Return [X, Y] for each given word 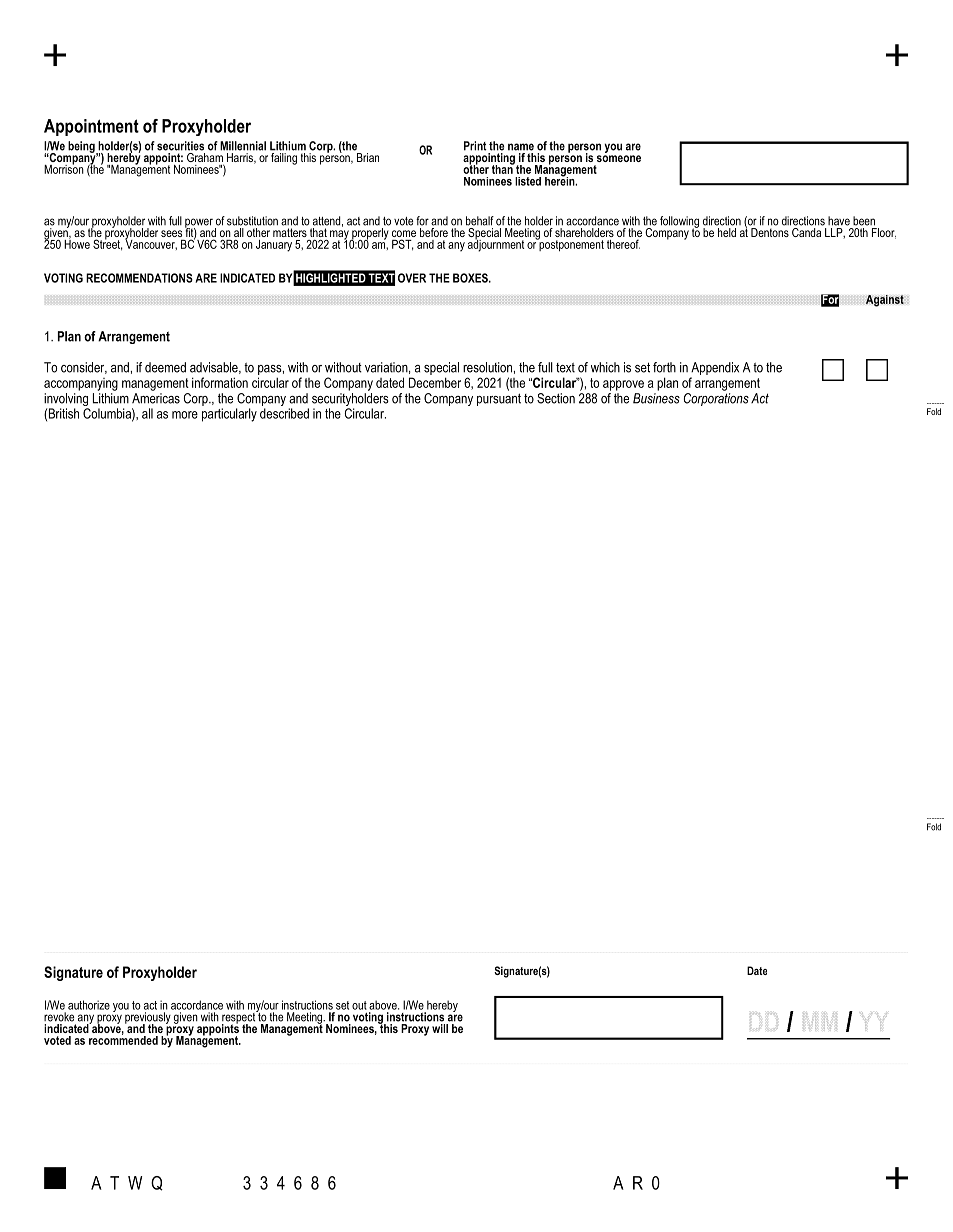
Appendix [715, 368]
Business [656, 397]
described [284, 413]
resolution [488, 367]
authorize [89, 1005]
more [185, 415]
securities [180, 146]
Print [475, 146]
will [440, 1028]
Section [556, 398]
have [839, 221]
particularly [229, 415]
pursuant [499, 399]
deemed [165, 367]
